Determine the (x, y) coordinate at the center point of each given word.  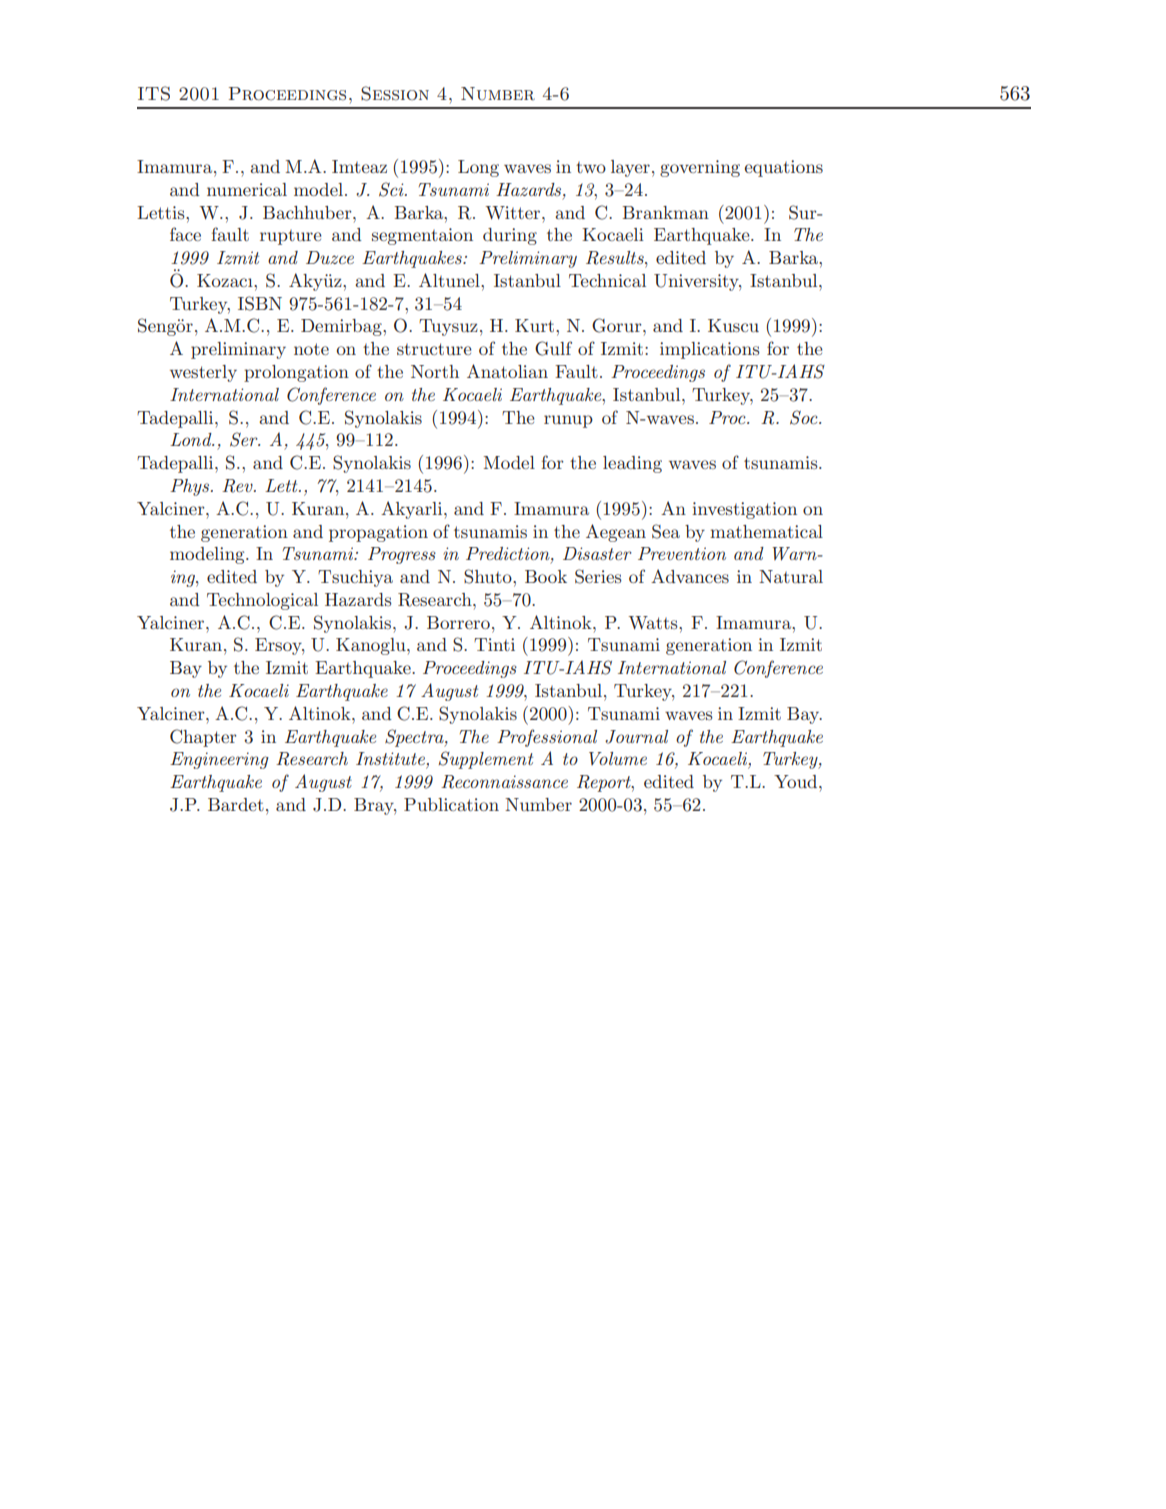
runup (568, 421)
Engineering (219, 760)
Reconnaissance (504, 782)
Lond (192, 439)
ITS (154, 93)
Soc (805, 417)
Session (395, 93)
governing (700, 168)
